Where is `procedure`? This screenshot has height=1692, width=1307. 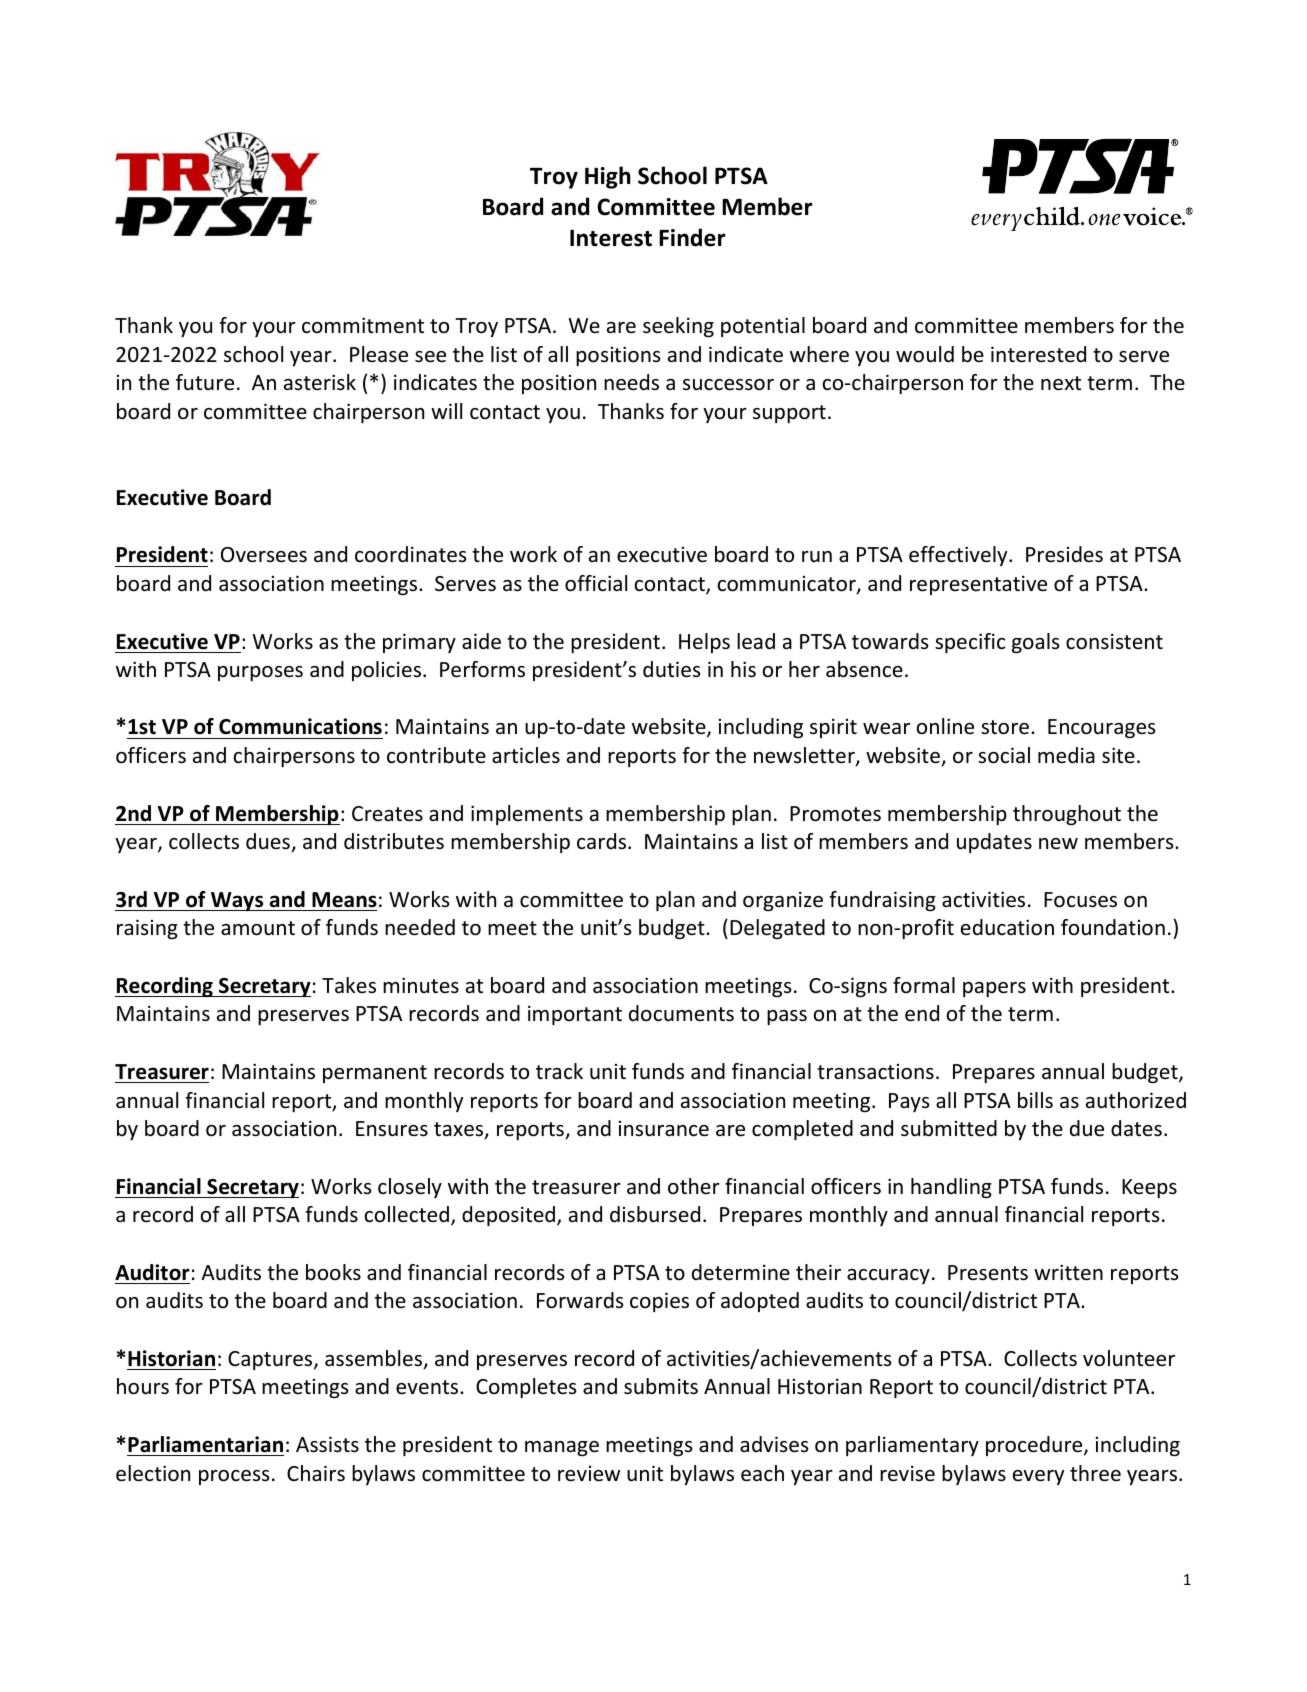
procedure is located at coordinates (1035, 1446).
